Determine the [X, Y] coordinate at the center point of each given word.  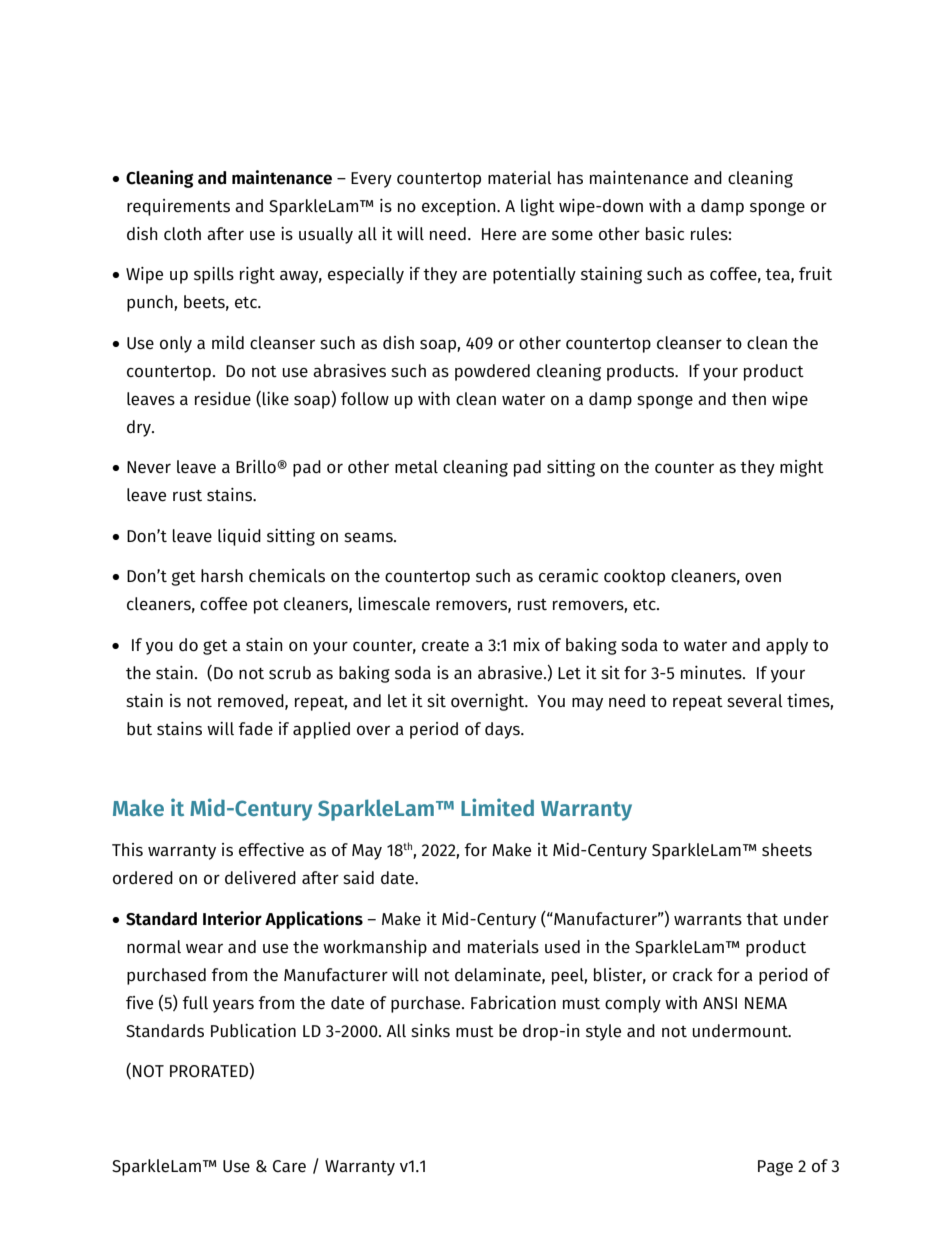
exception [460, 207]
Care [289, 1166]
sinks [430, 1030]
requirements [178, 207]
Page [775, 1168]
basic [665, 234]
